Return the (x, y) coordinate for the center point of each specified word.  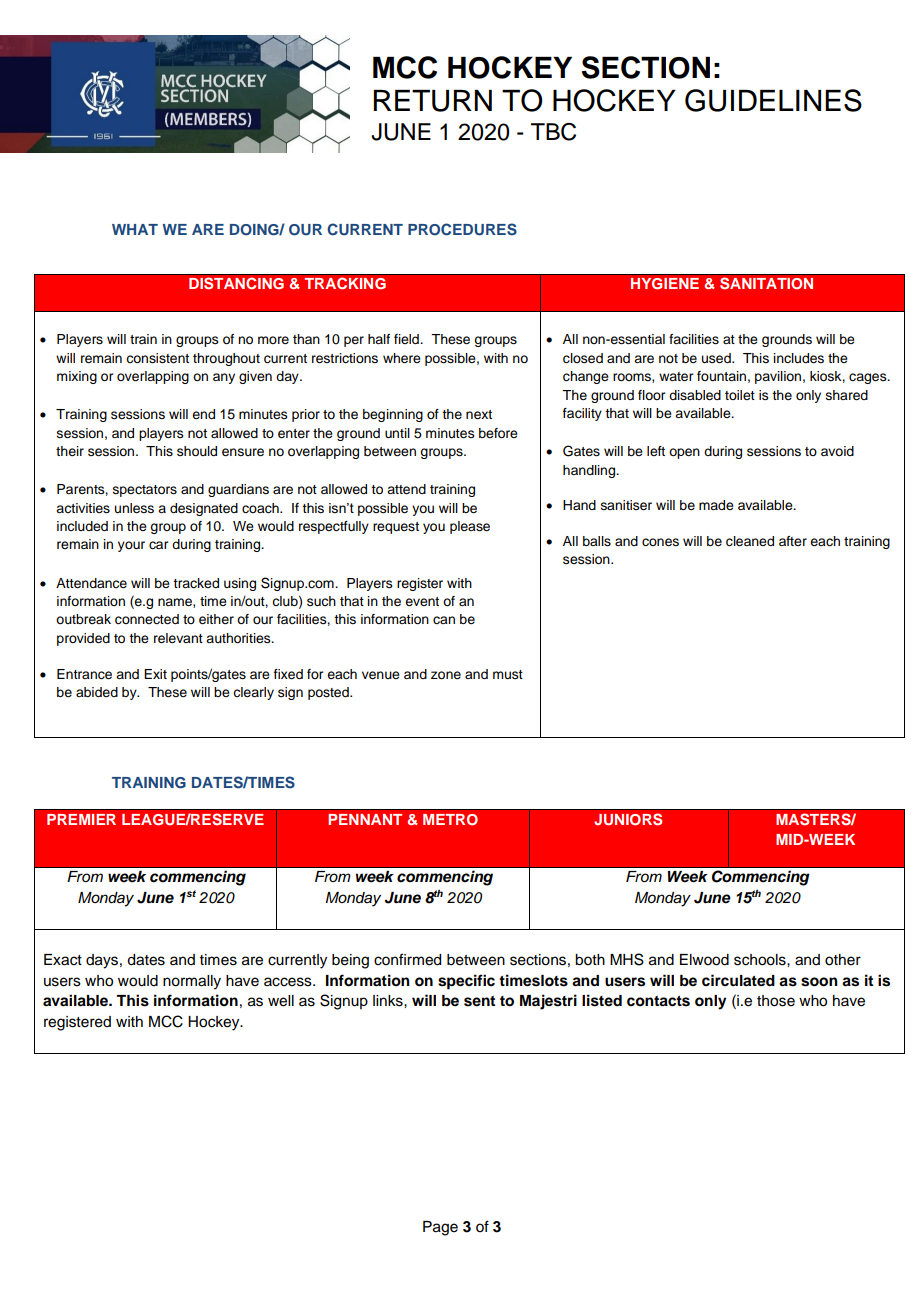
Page (440, 1228)
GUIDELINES (773, 100)
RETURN (433, 101)
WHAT (135, 229)
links (389, 1001)
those (776, 1001)
